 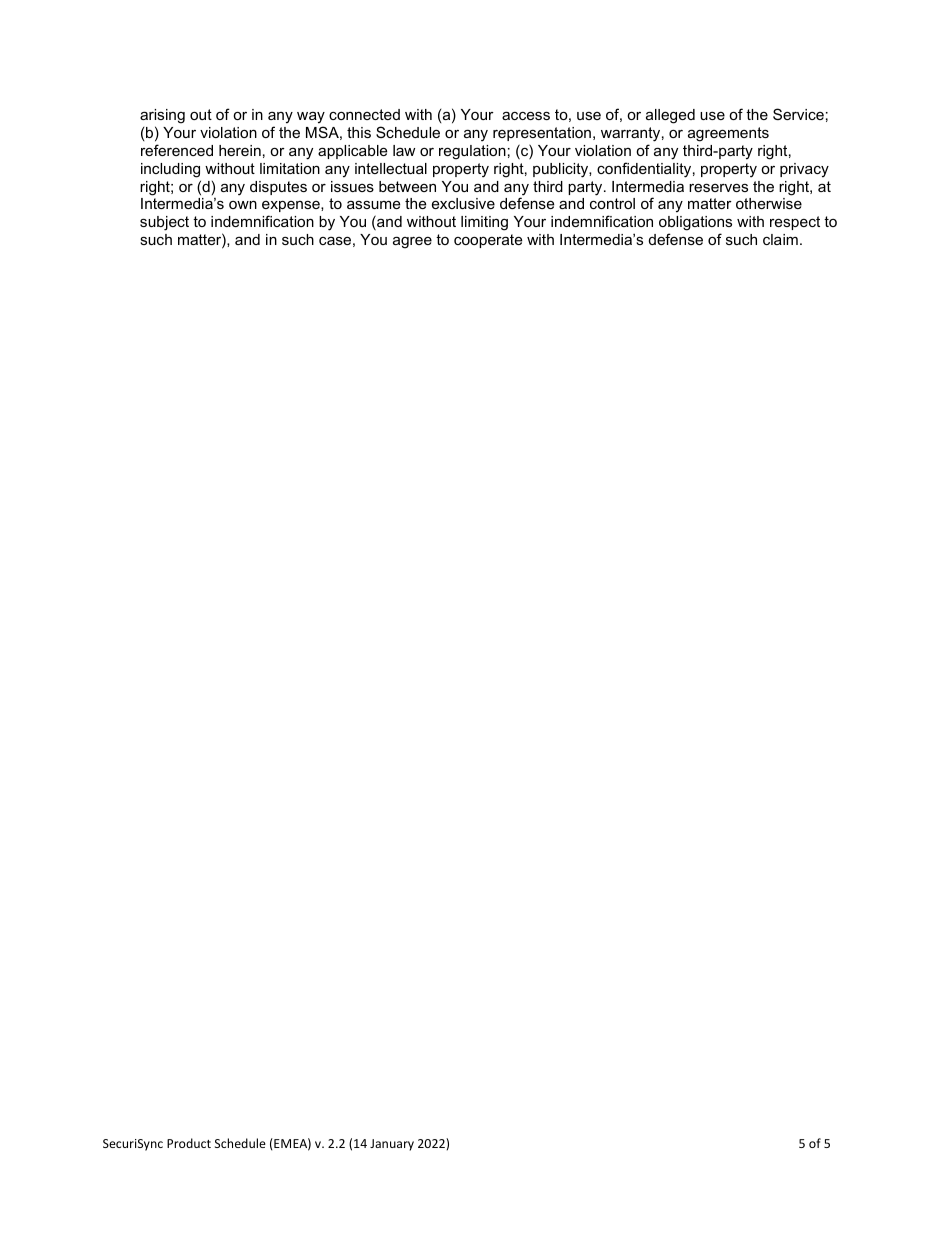 What do you see at coordinates (164, 223) in the screenshot?
I see `subject` at bounding box center [164, 223].
